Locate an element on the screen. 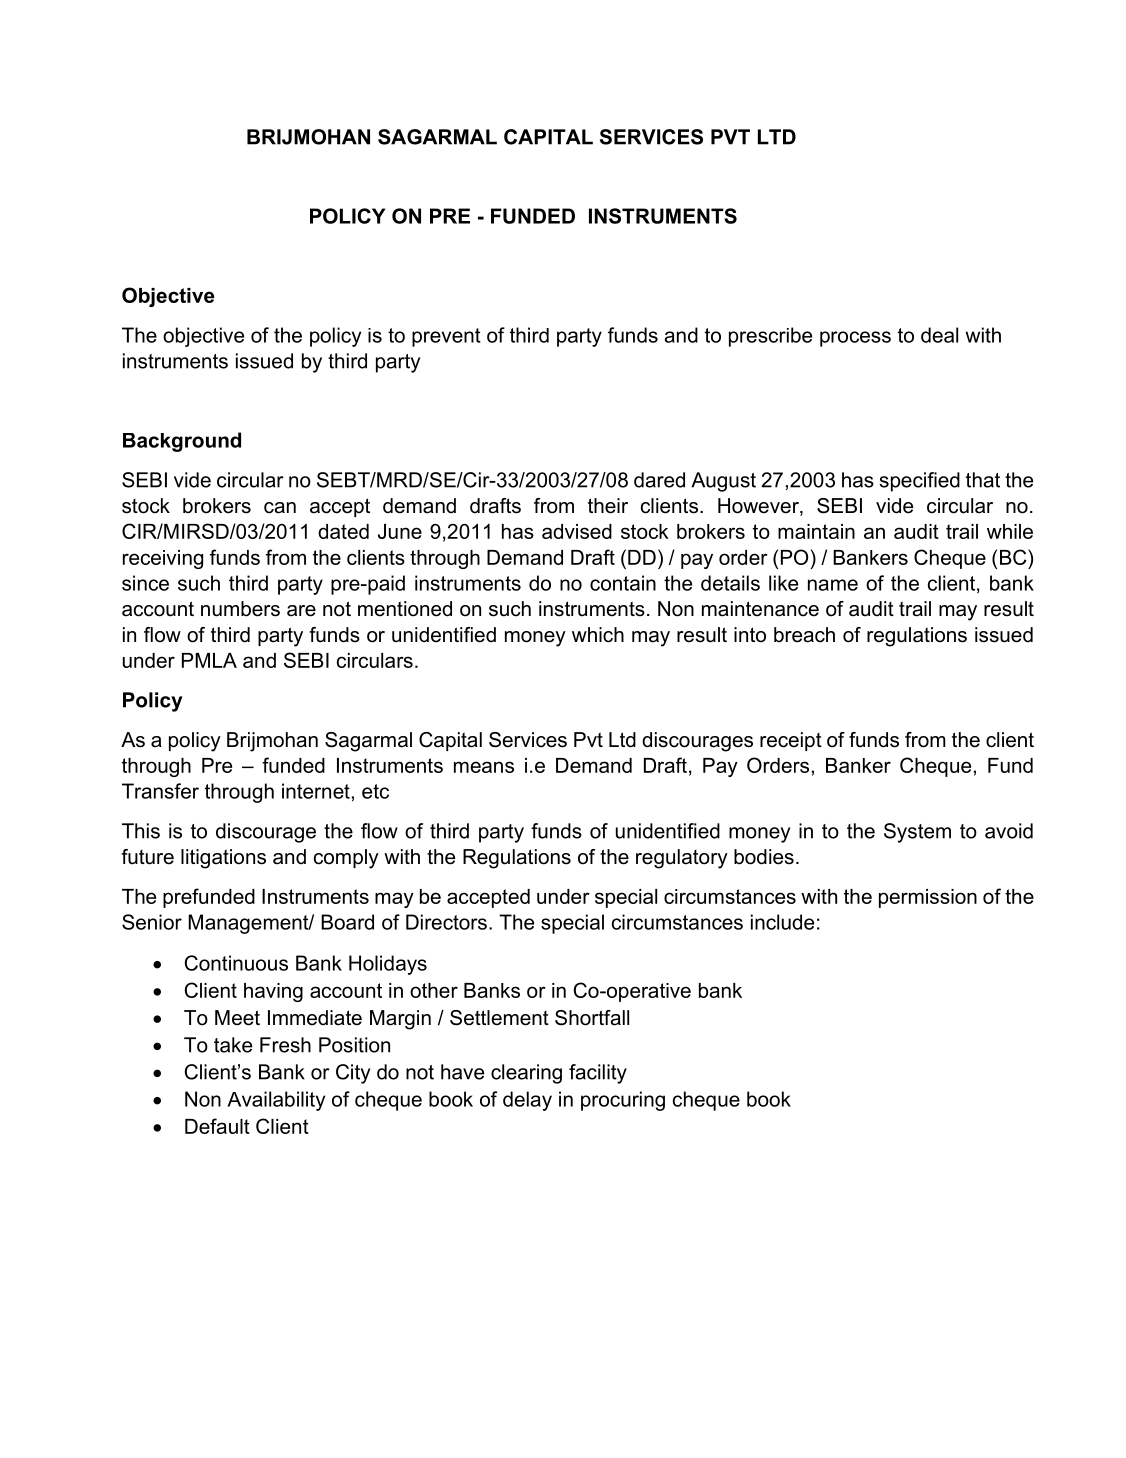 This screenshot has height=1458, width=1126. procuring is located at coordinates (623, 1101).
